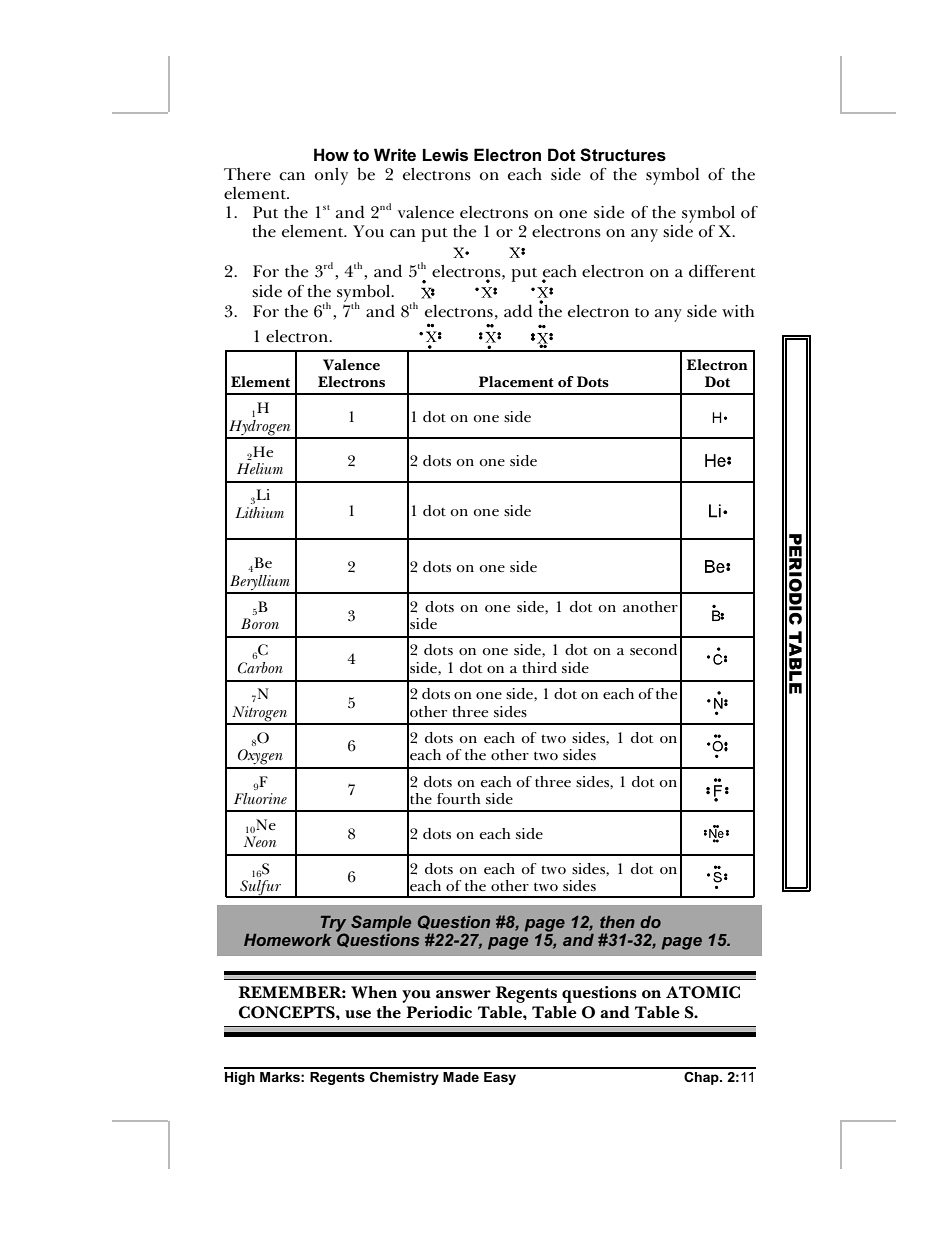  I want to click on Chap, so click(702, 1078).
